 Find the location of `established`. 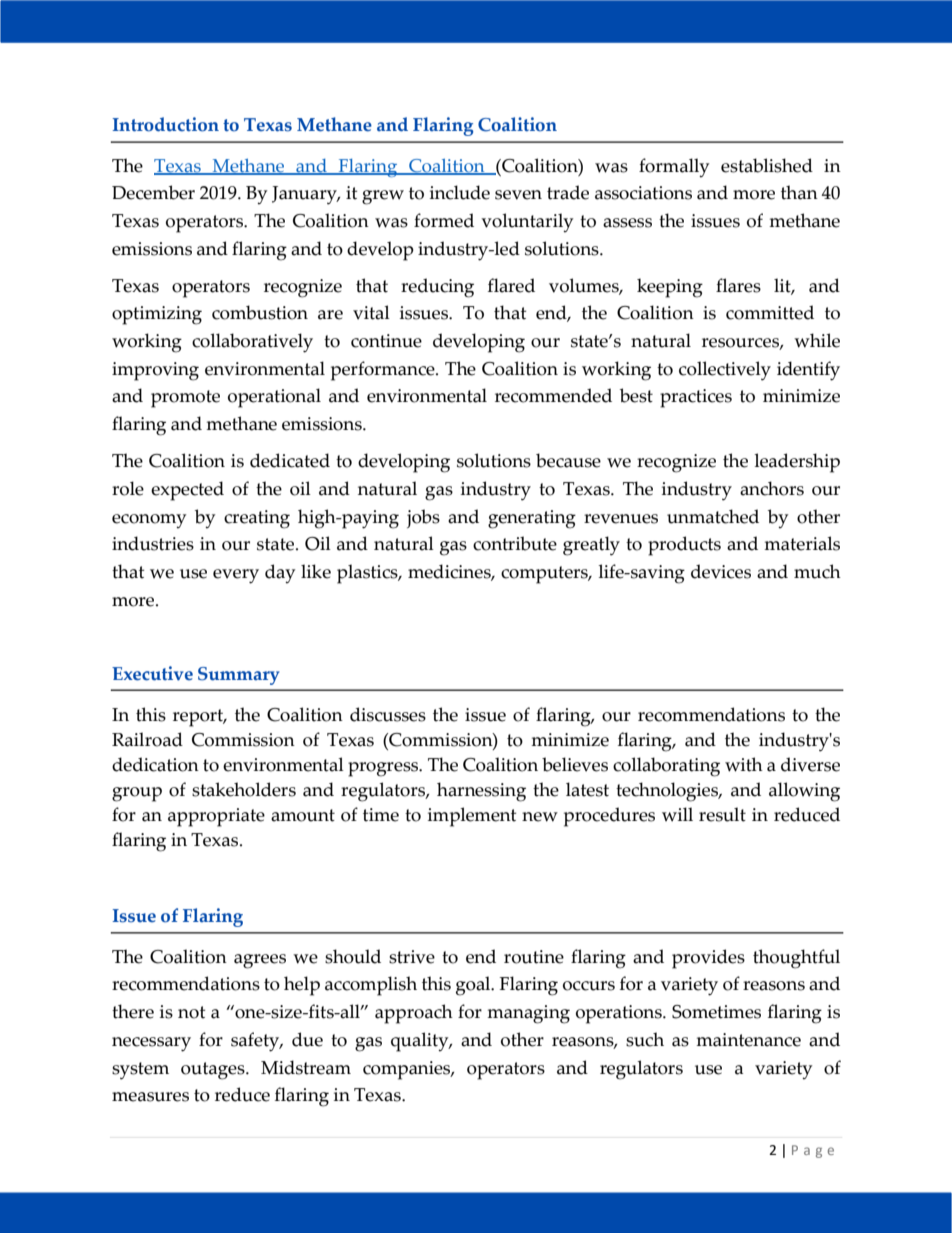

established is located at coordinates (767, 165).
